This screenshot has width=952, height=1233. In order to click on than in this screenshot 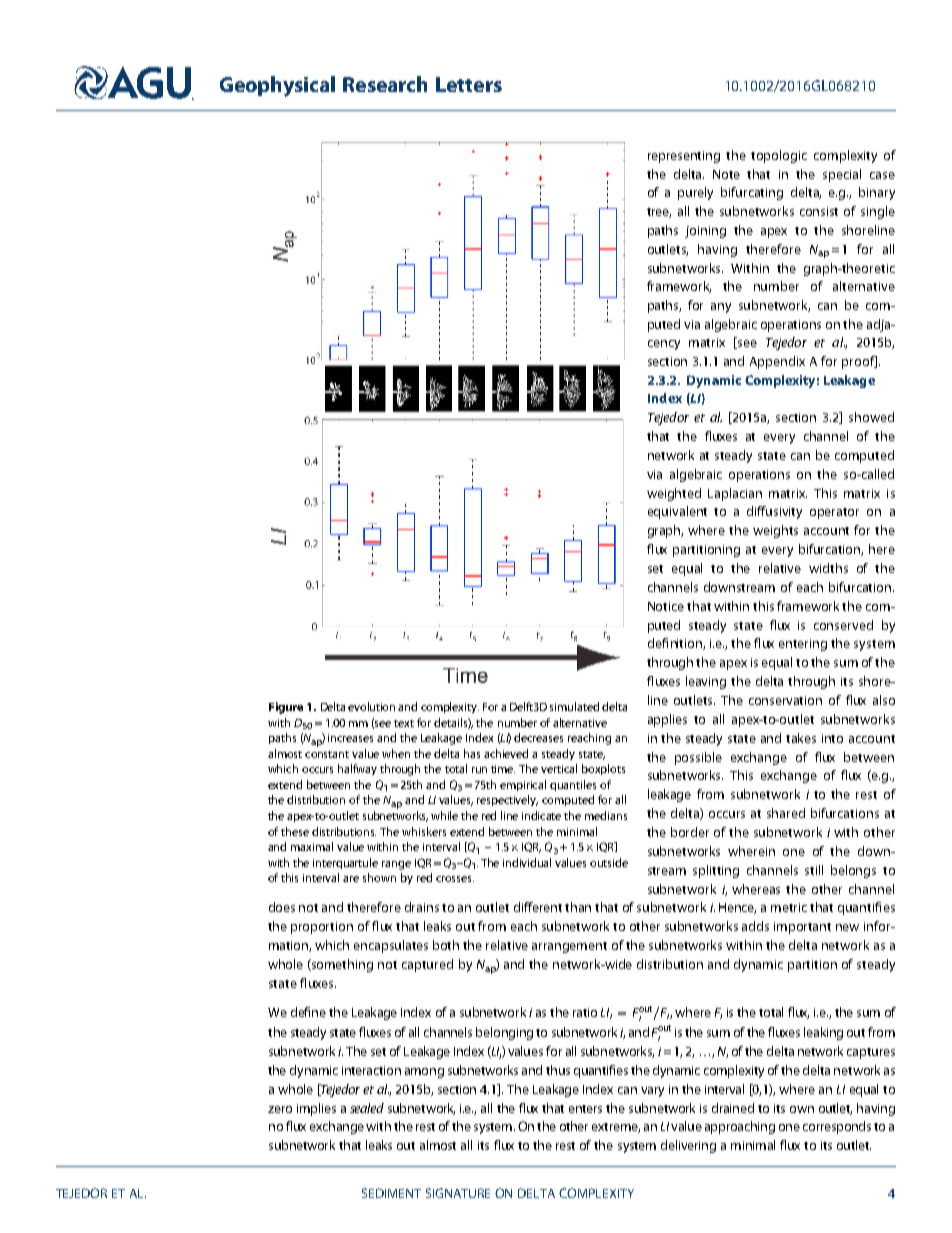, I will do `click(578, 907)`.
